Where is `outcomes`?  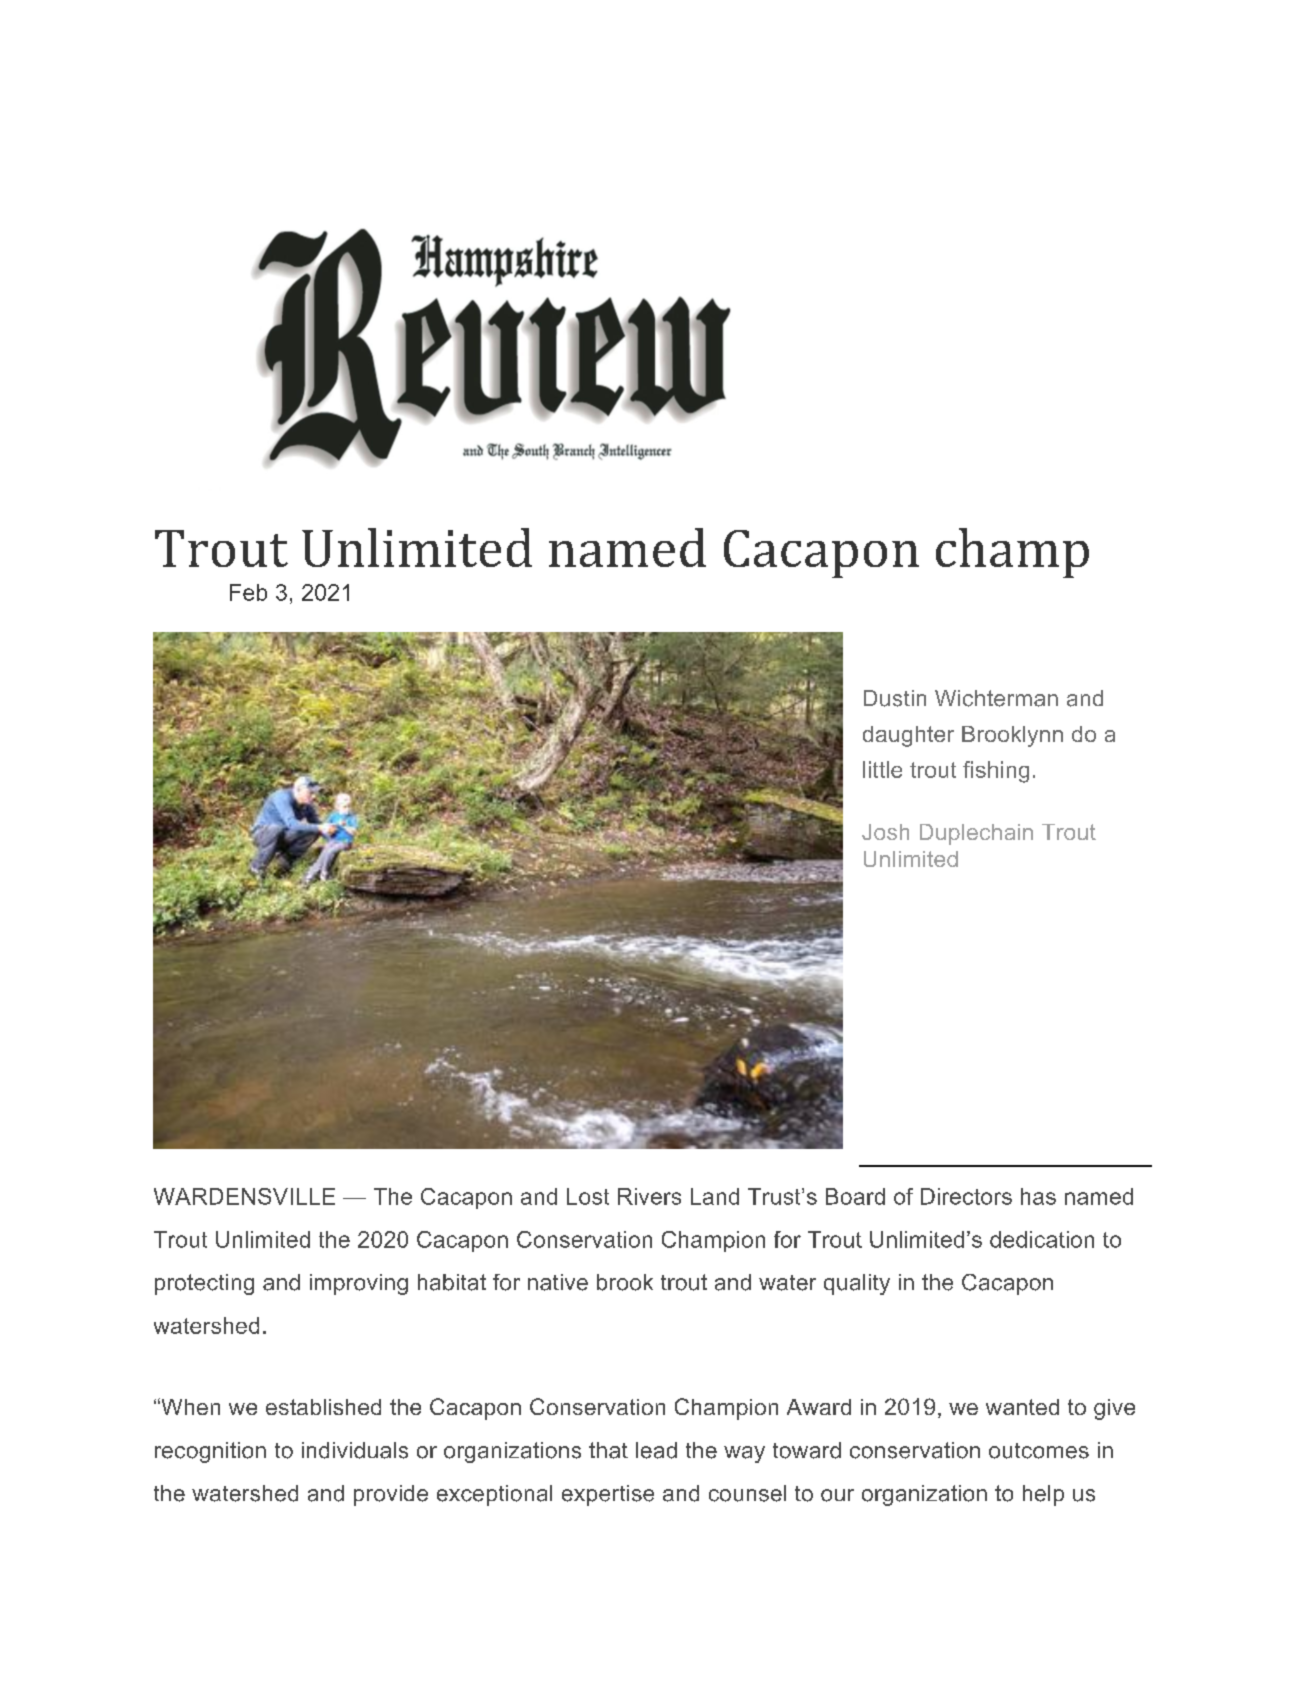
outcomes is located at coordinates (1039, 1451).
